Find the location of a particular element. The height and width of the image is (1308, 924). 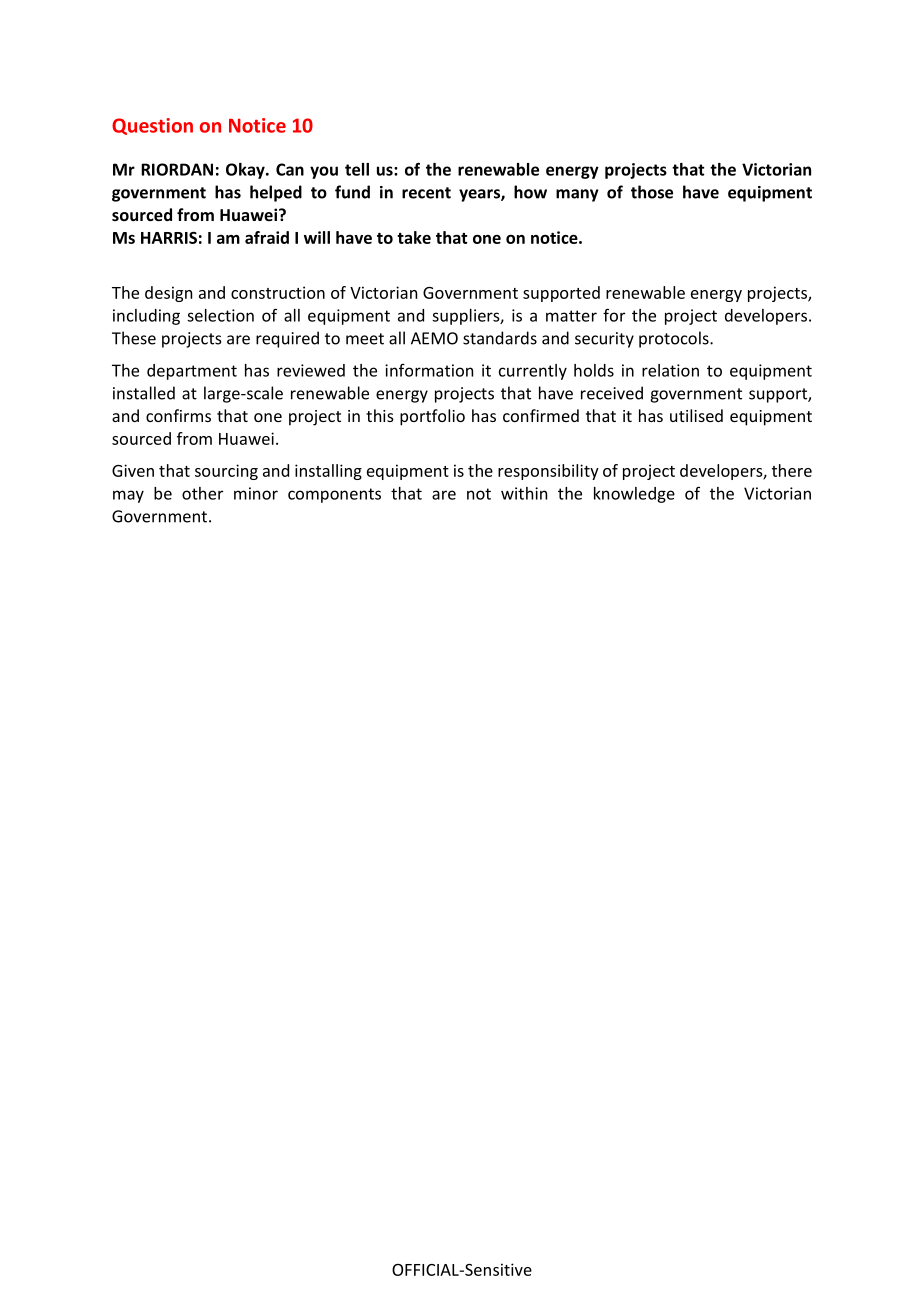

those is located at coordinates (652, 192).
